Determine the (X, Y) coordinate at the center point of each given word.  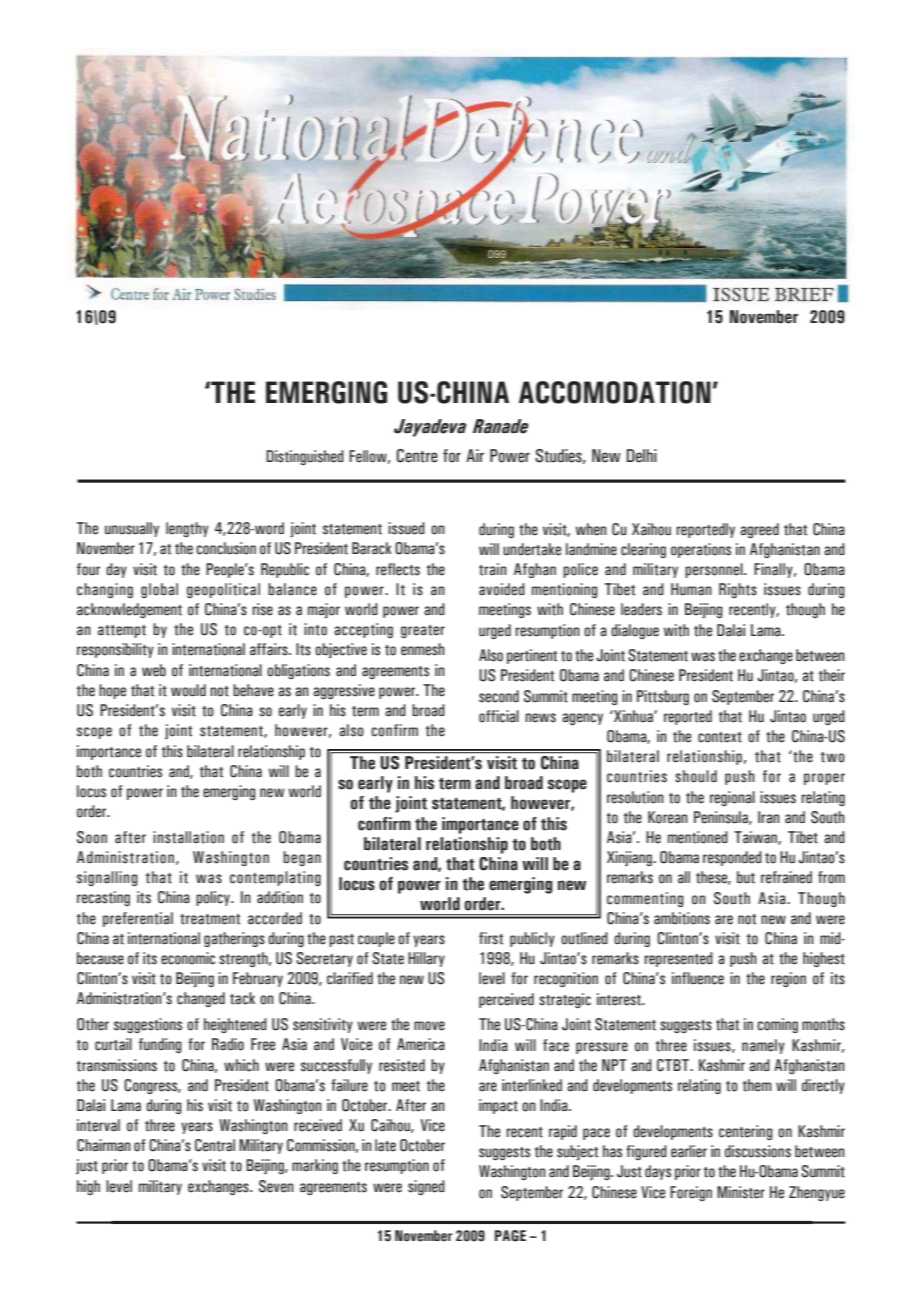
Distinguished (305, 457)
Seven (276, 1186)
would (188, 690)
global (159, 590)
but (746, 877)
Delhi (642, 456)
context (720, 737)
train (493, 569)
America (421, 1044)
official (499, 716)
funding (160, 1045)
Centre (417, 456)
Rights (738, 590)
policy (214, 898)
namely (763, 1046)
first (491, 938)
